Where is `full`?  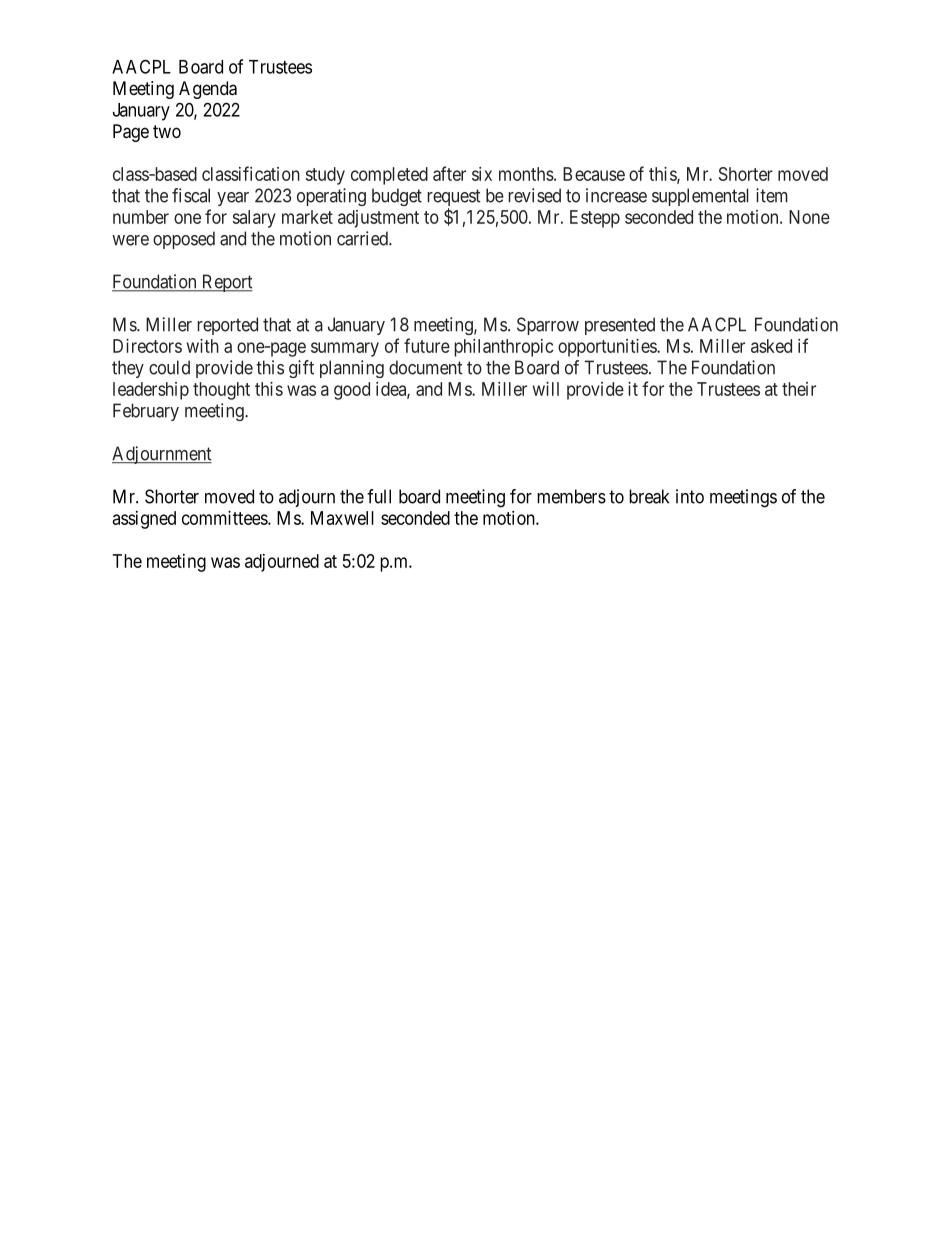
full is located at coordinates (379, 496).
